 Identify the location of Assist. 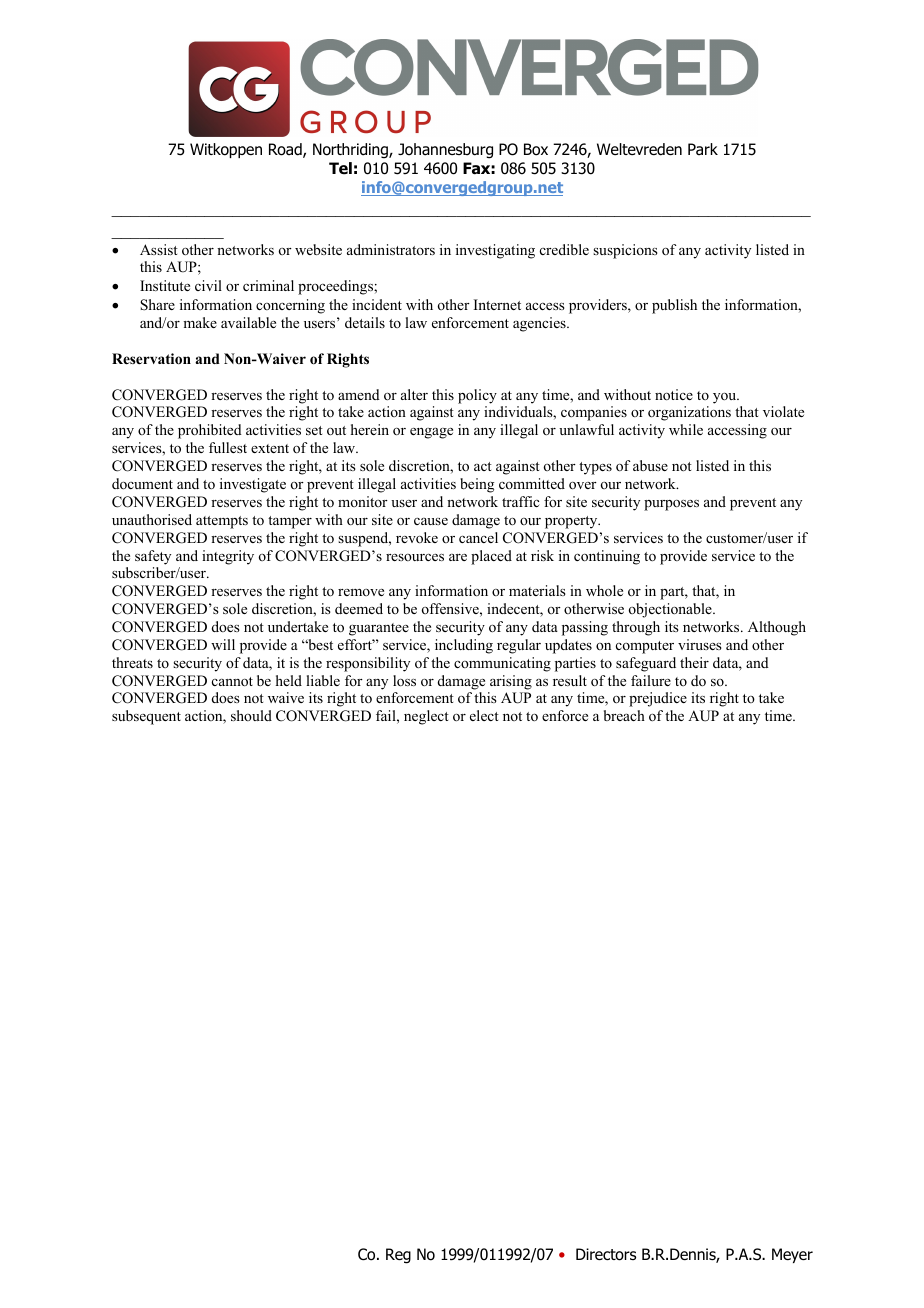
(159, 249).
